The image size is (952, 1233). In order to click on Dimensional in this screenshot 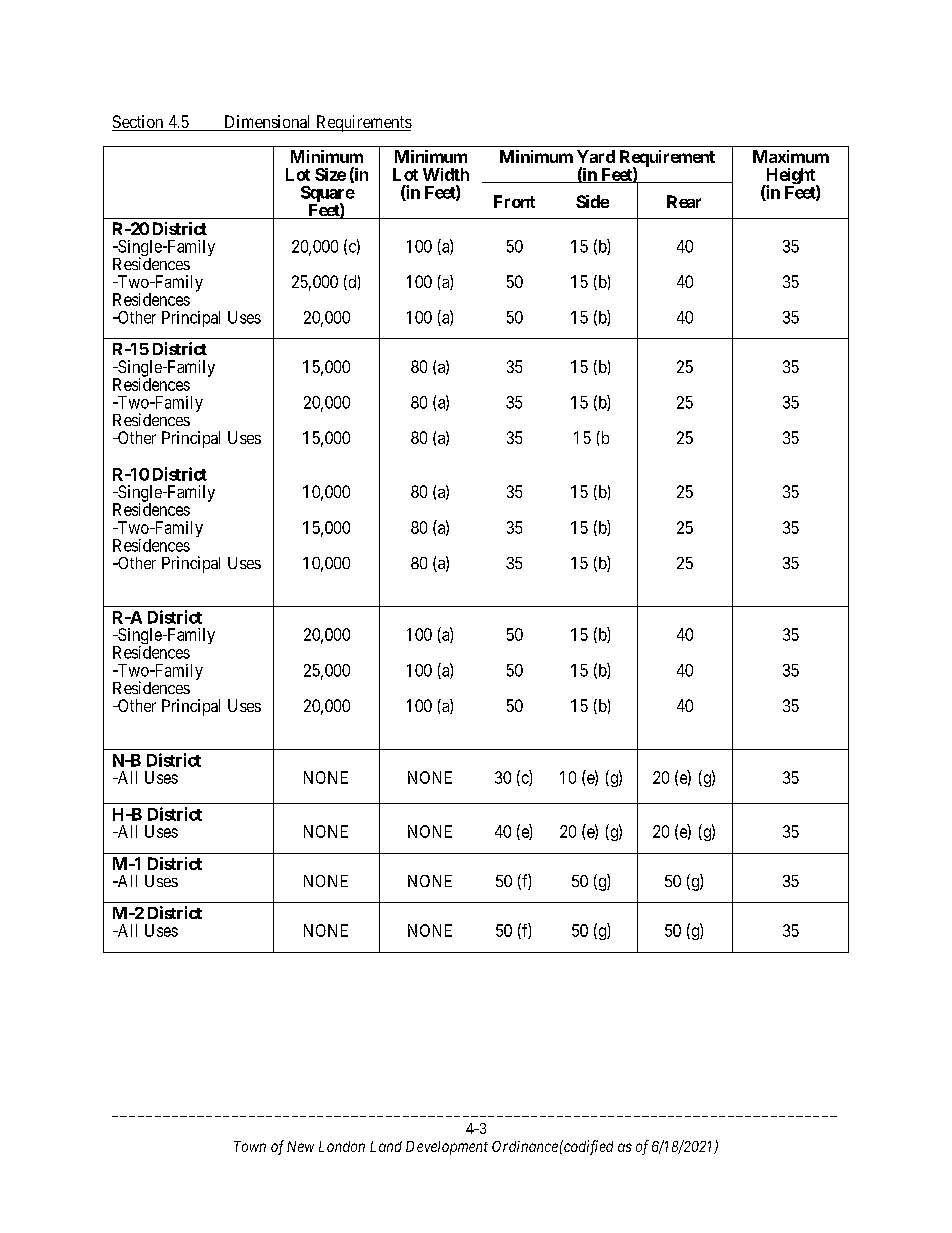, I will do `click(268, 123)`.
